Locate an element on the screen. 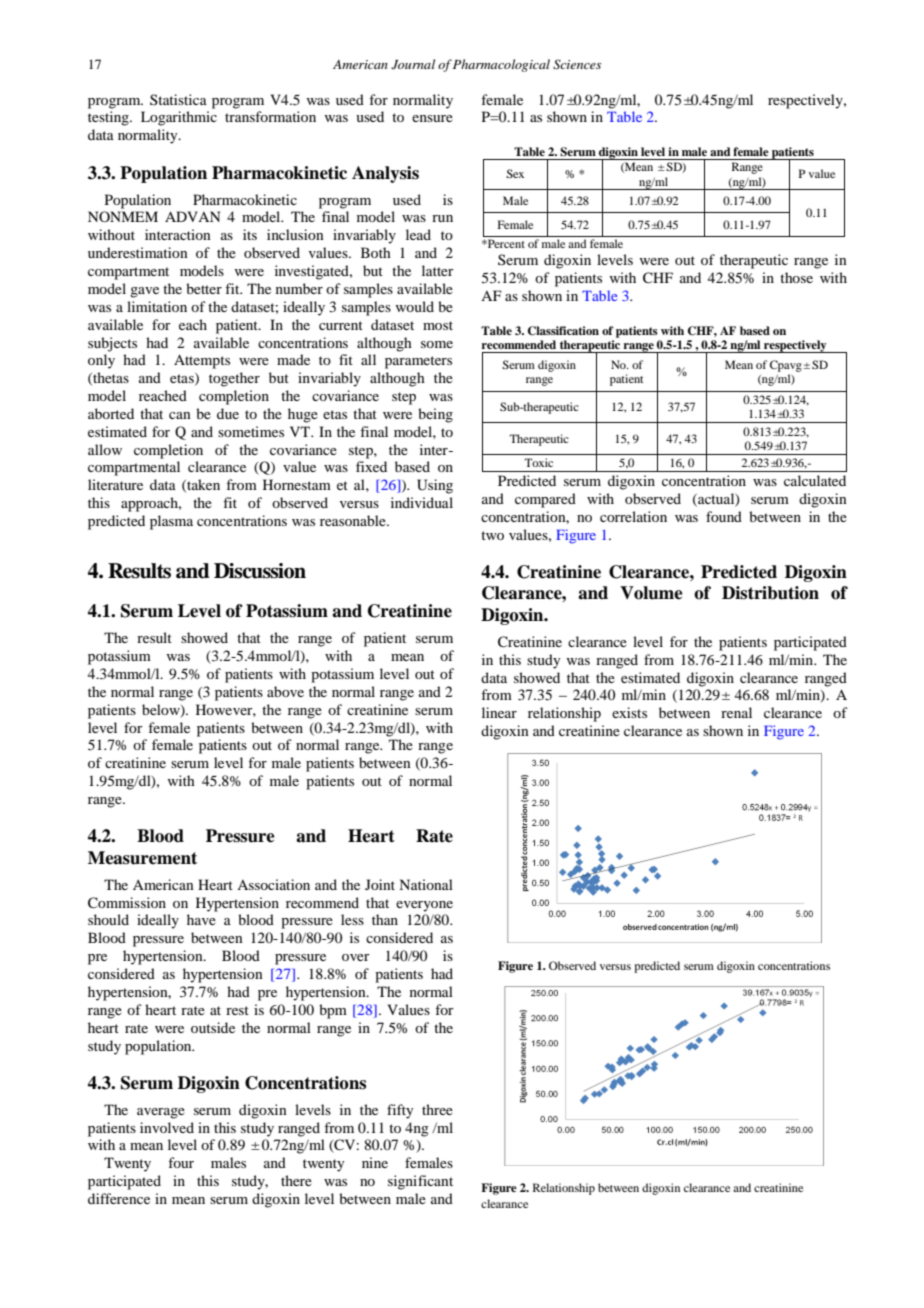 The height and width of the screenshot is (1308, 924). Sciences is located at coordinates (577, 64).
